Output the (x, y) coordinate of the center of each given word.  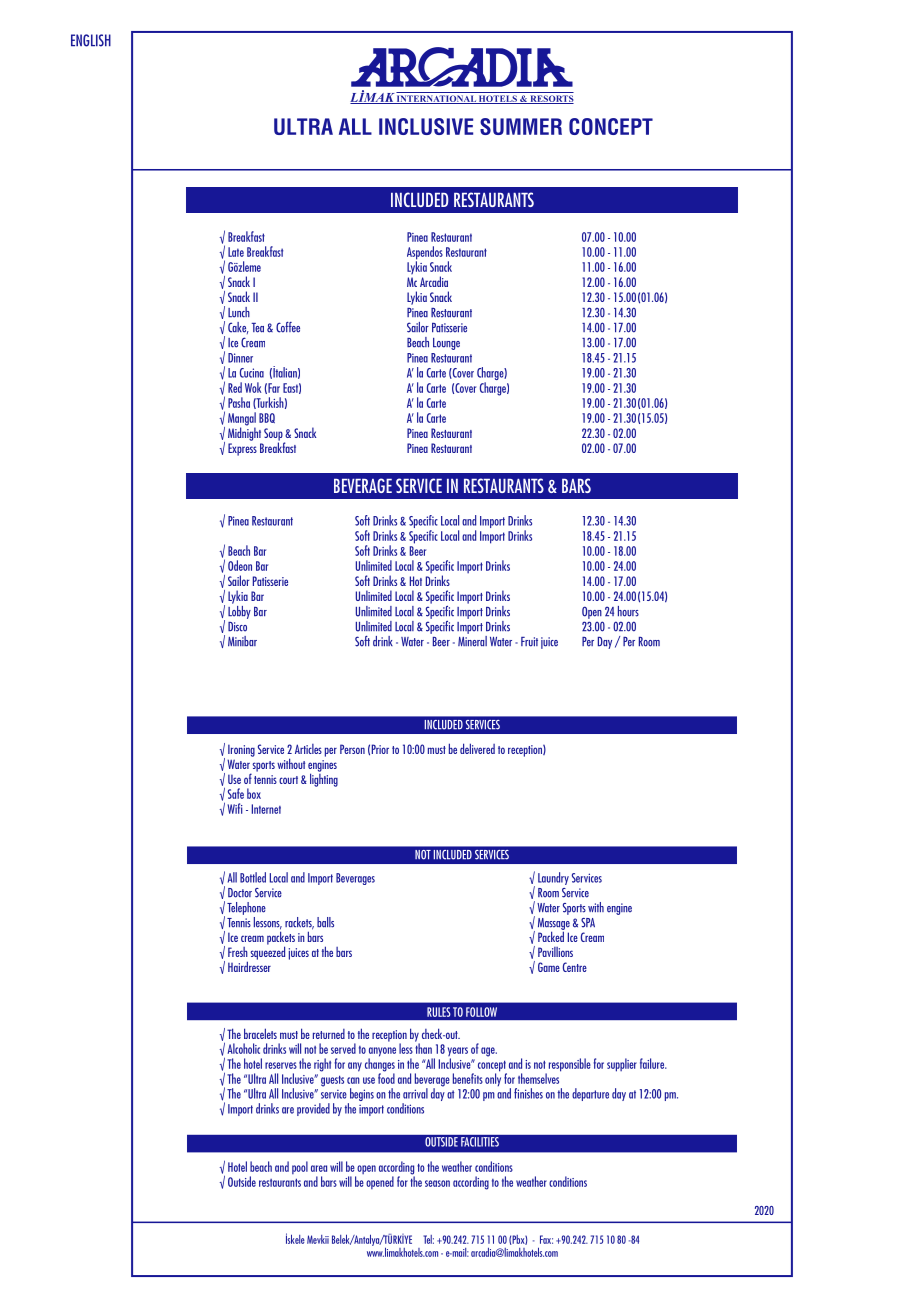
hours (628, 611)
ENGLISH (91, 40)
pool (300, 1167)
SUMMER (521, 126)
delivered (477, 748)
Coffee (288, 327)
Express (242, 449)
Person (352, 749)
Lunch (239, 312)
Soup (274, 435)
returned (329, 1034)
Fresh (238, 952)
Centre (575, 967)
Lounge (446, 344)
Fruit (529, 642)
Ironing (241, 750)
